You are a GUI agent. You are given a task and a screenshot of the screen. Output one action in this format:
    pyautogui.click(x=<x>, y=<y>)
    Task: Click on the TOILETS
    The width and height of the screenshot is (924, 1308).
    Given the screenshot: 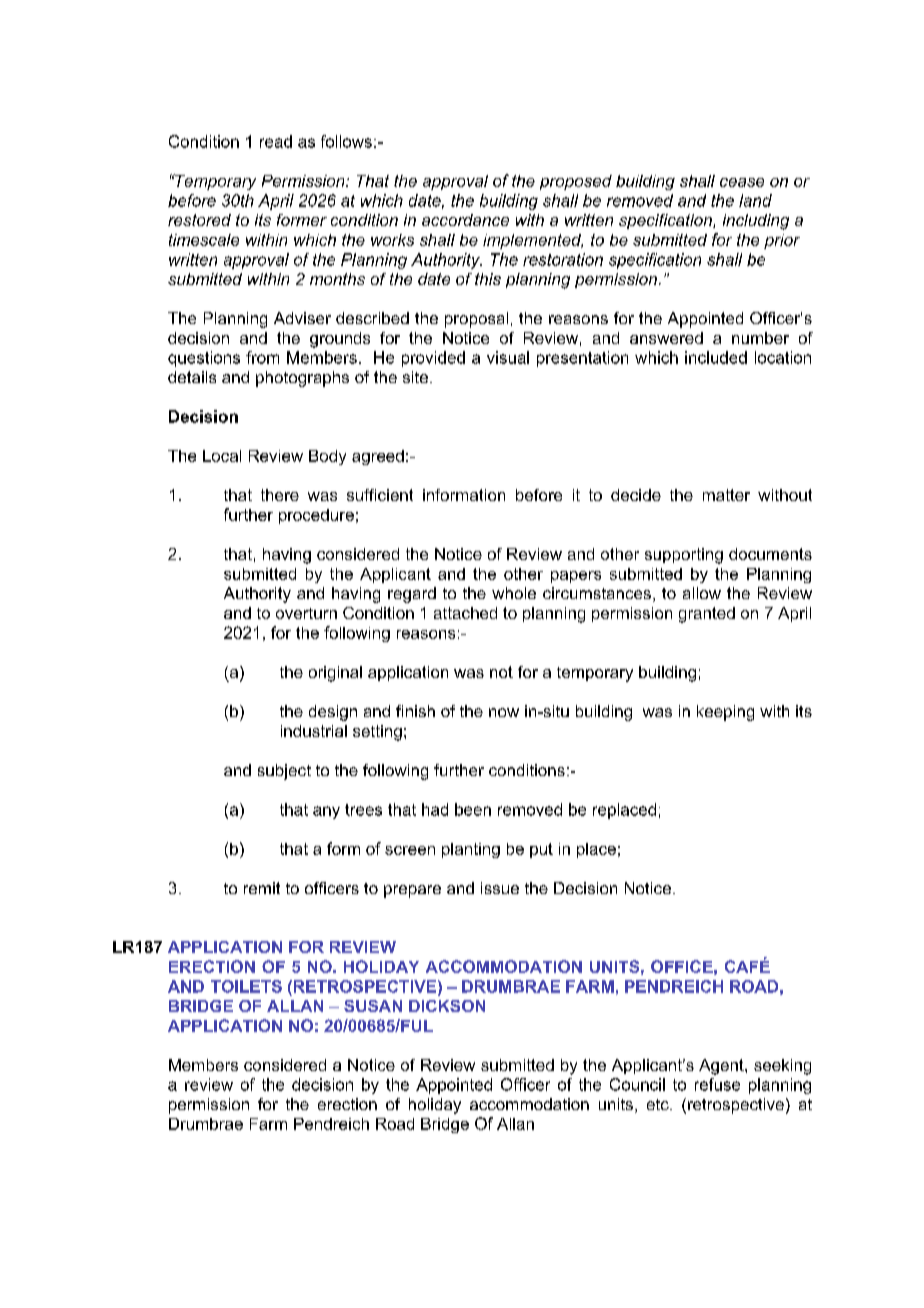 What is the action you would take?
    pyautogui.click(x=246, y=986)
